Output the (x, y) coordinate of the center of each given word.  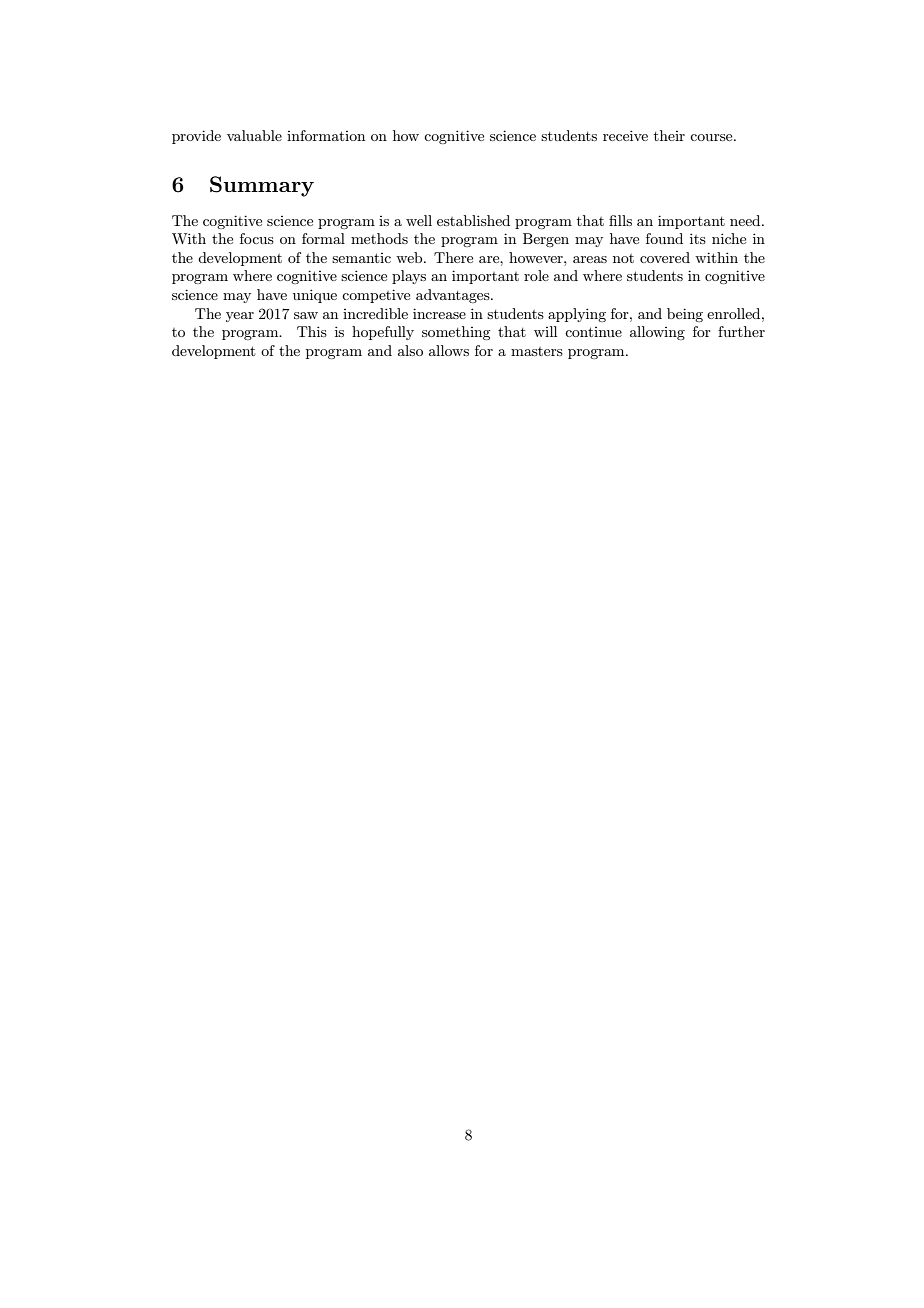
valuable (254, 135)
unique (315, 296)
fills (620, 220)
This (312, 331)
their (669, 135)
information (326, 135)
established (473, 220)
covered (665, 257)
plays (409, 277)
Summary (262, 186)
